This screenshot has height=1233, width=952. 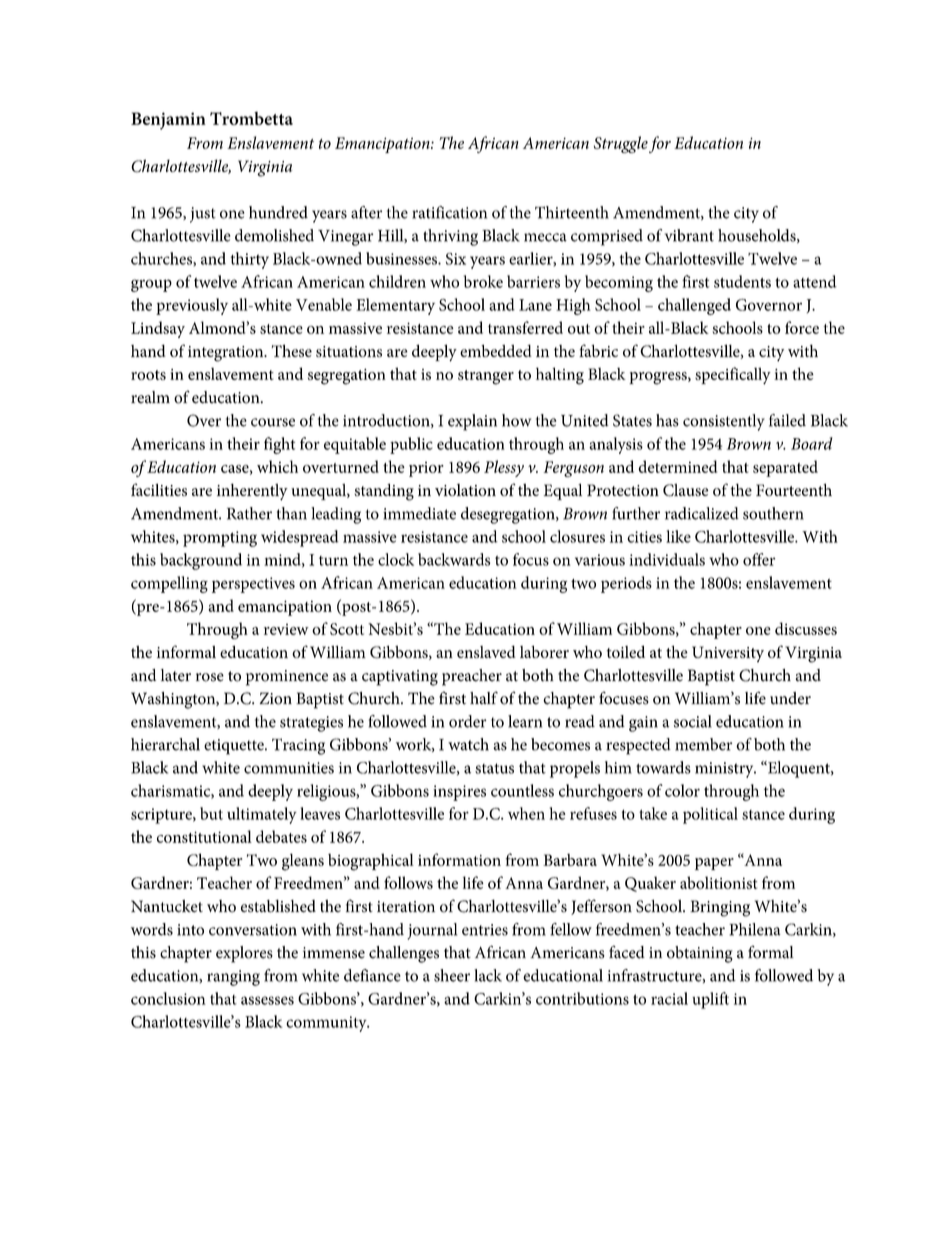 I want to click on ranging, so click(x=233, y=978).
